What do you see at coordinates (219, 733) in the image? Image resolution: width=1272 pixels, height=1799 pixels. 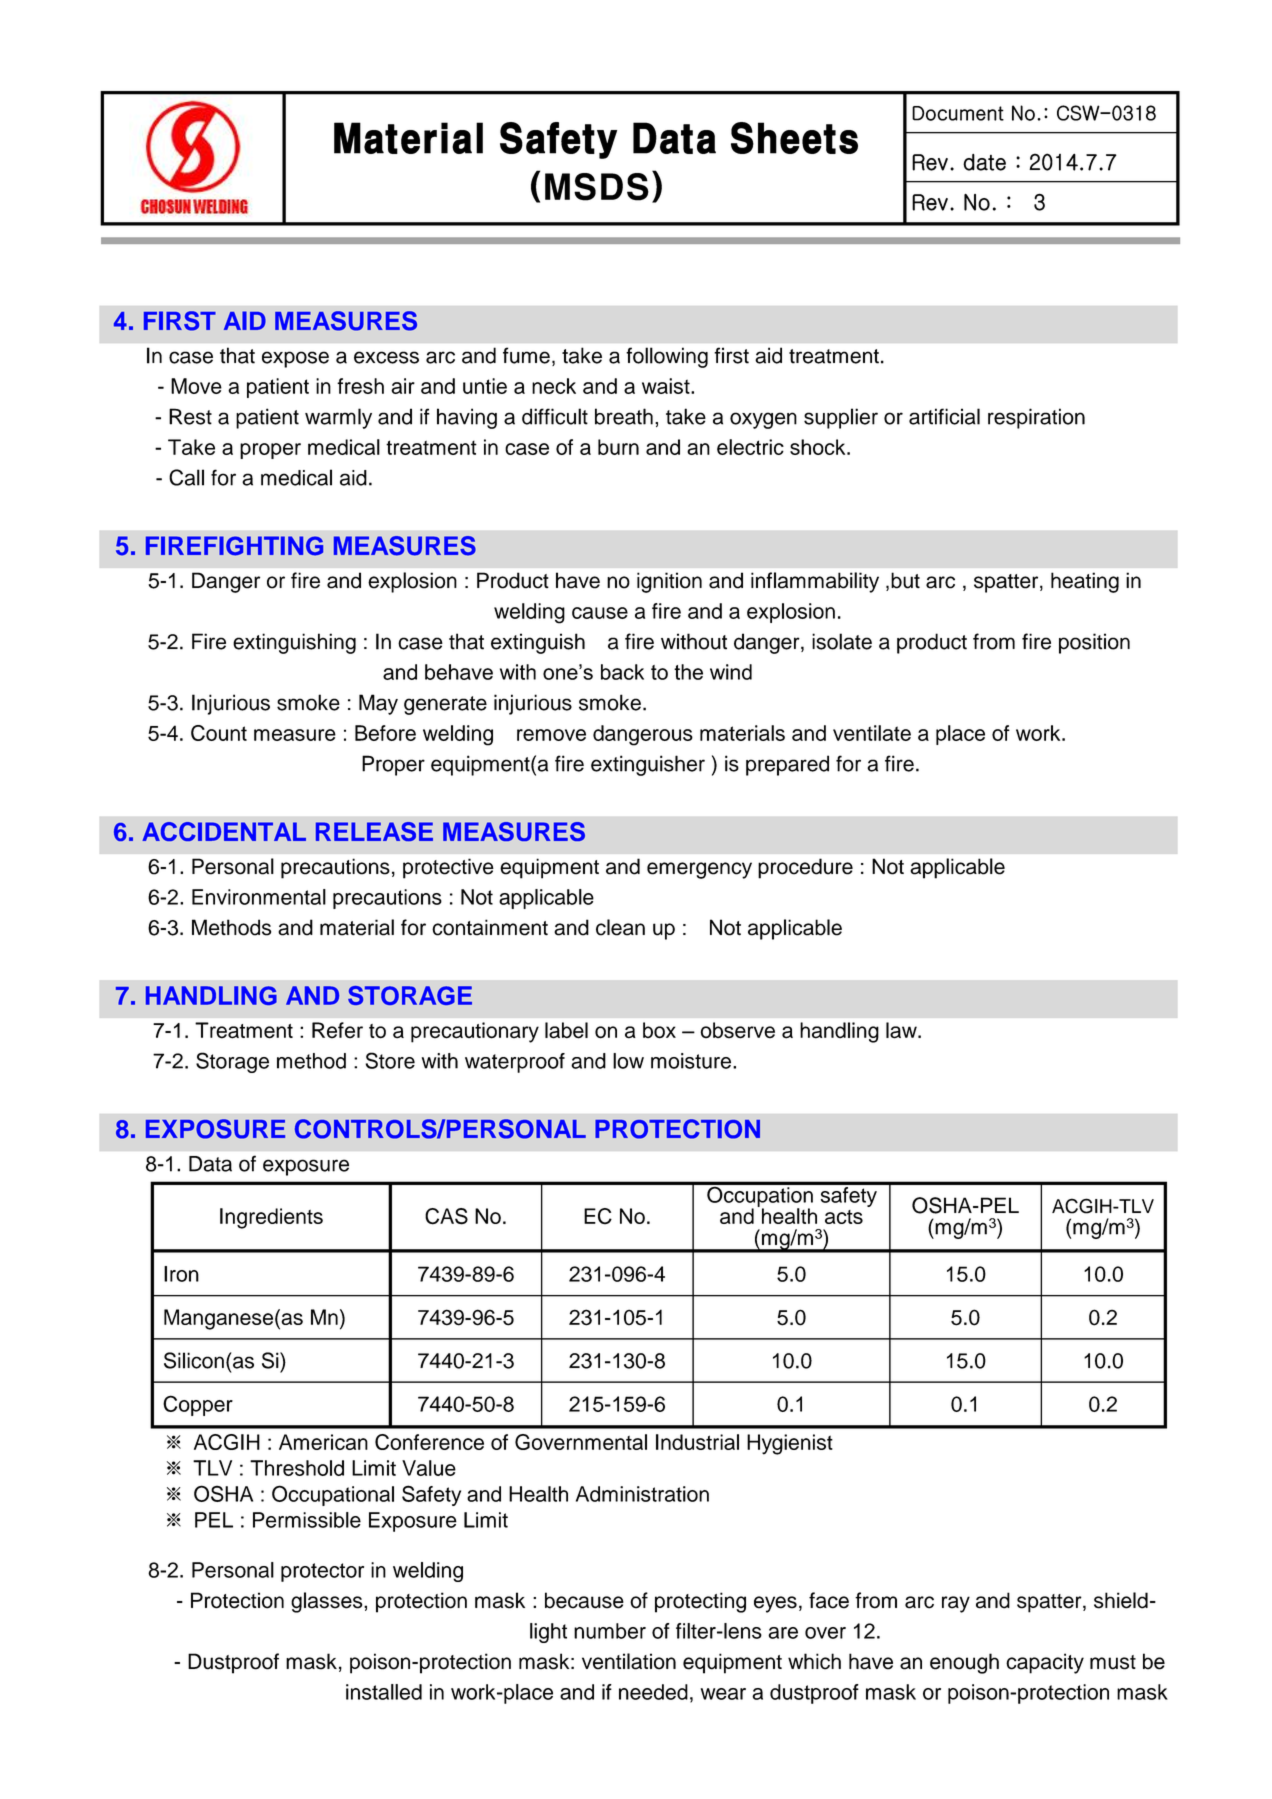 I see `Count` at bounding box center [219, 733].
